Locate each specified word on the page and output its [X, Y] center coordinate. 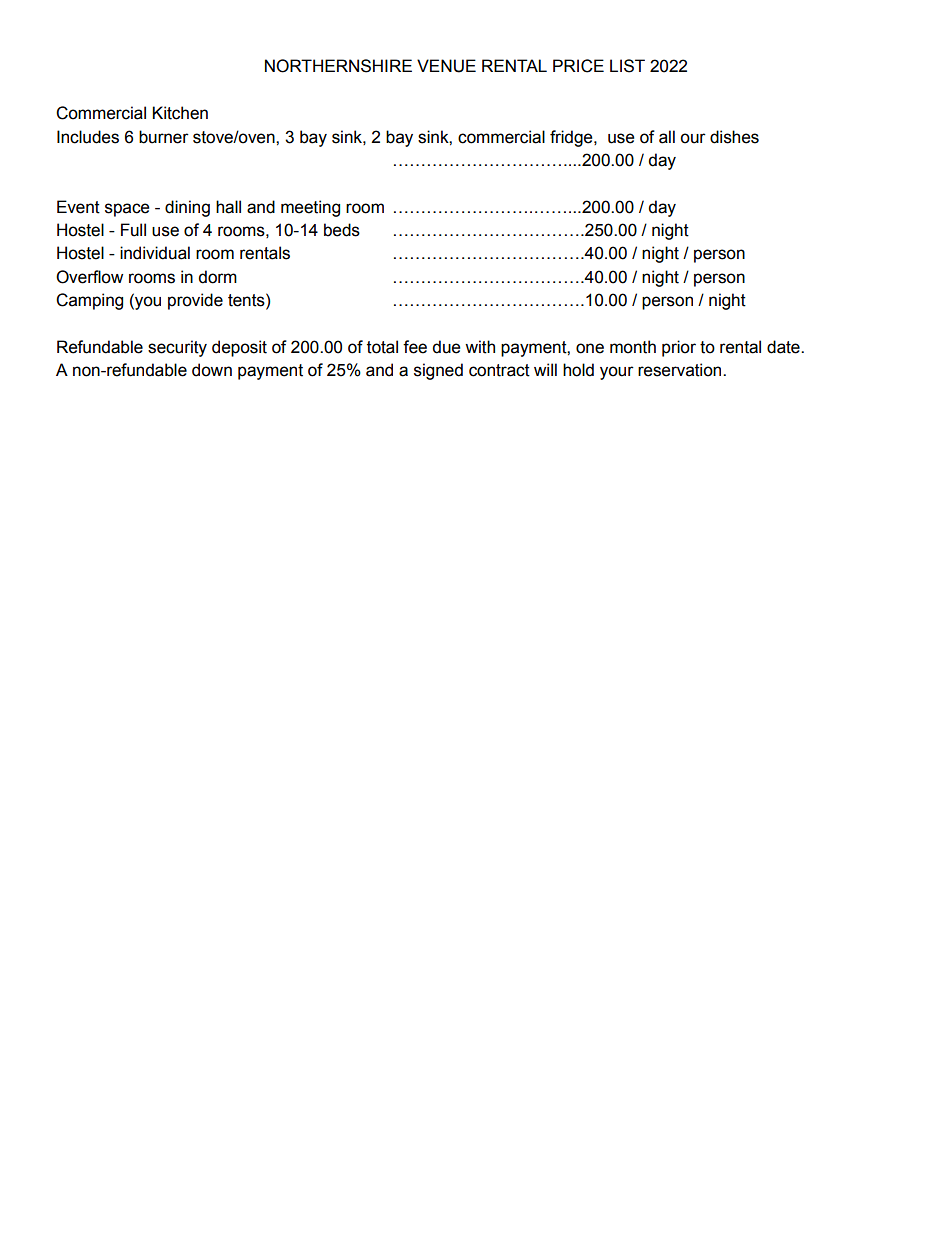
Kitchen [180, 113]
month [633, 347]
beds [342, 230]
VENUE [446, 66]
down [212, 370]
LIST [627, 66]
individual [155, 253]
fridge [572, 138]
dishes [734, 137]
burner [164, 137]
